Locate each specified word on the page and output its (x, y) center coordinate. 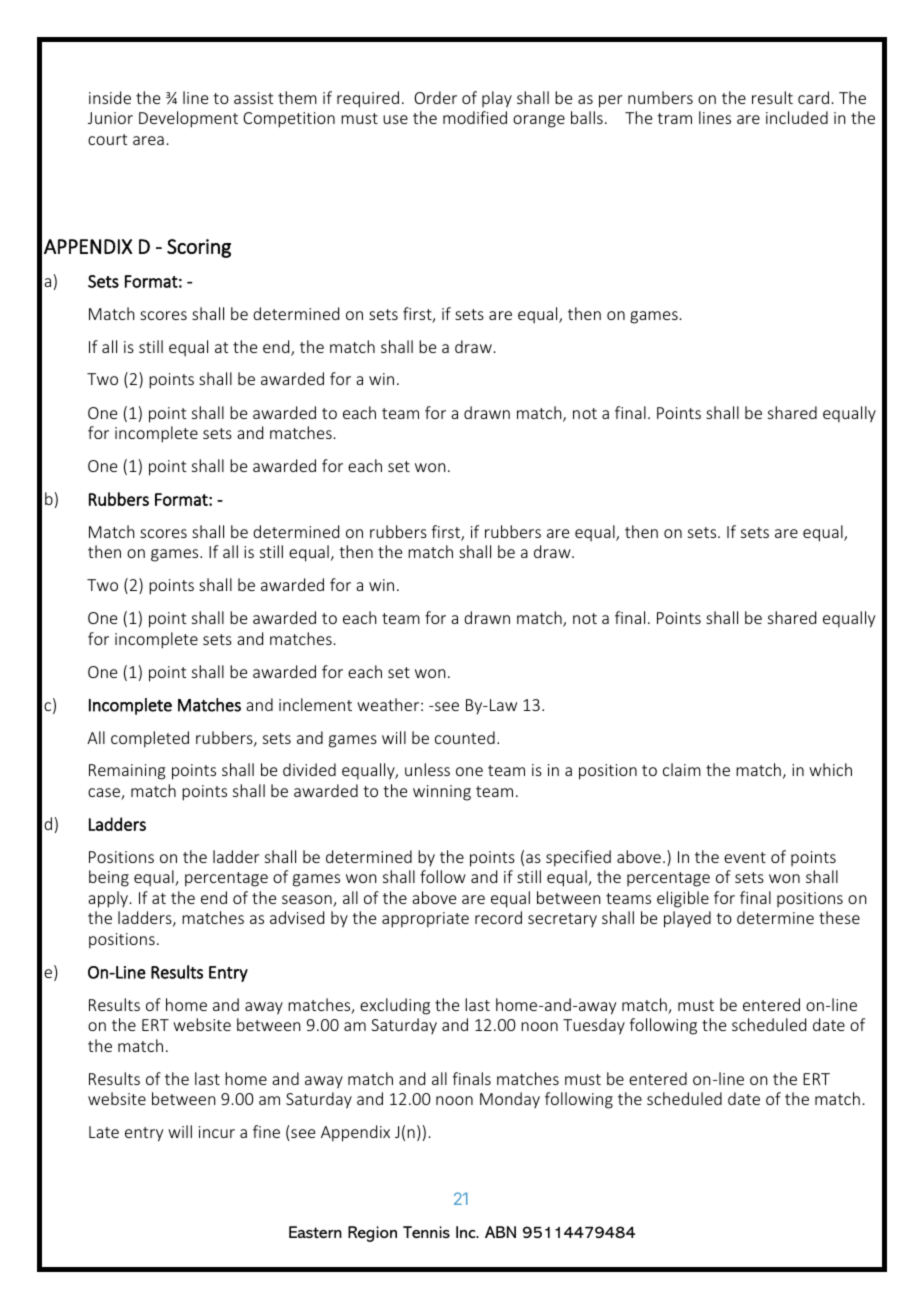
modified (475, 117)
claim (682, 769)
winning (442, 793)
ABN (500, 1232)
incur (217, 1132)
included (797, 117)
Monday (510, 1100)
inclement (315, 704)
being (109, 878)
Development (188, 119)
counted (465, 737)
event (745, 857)
